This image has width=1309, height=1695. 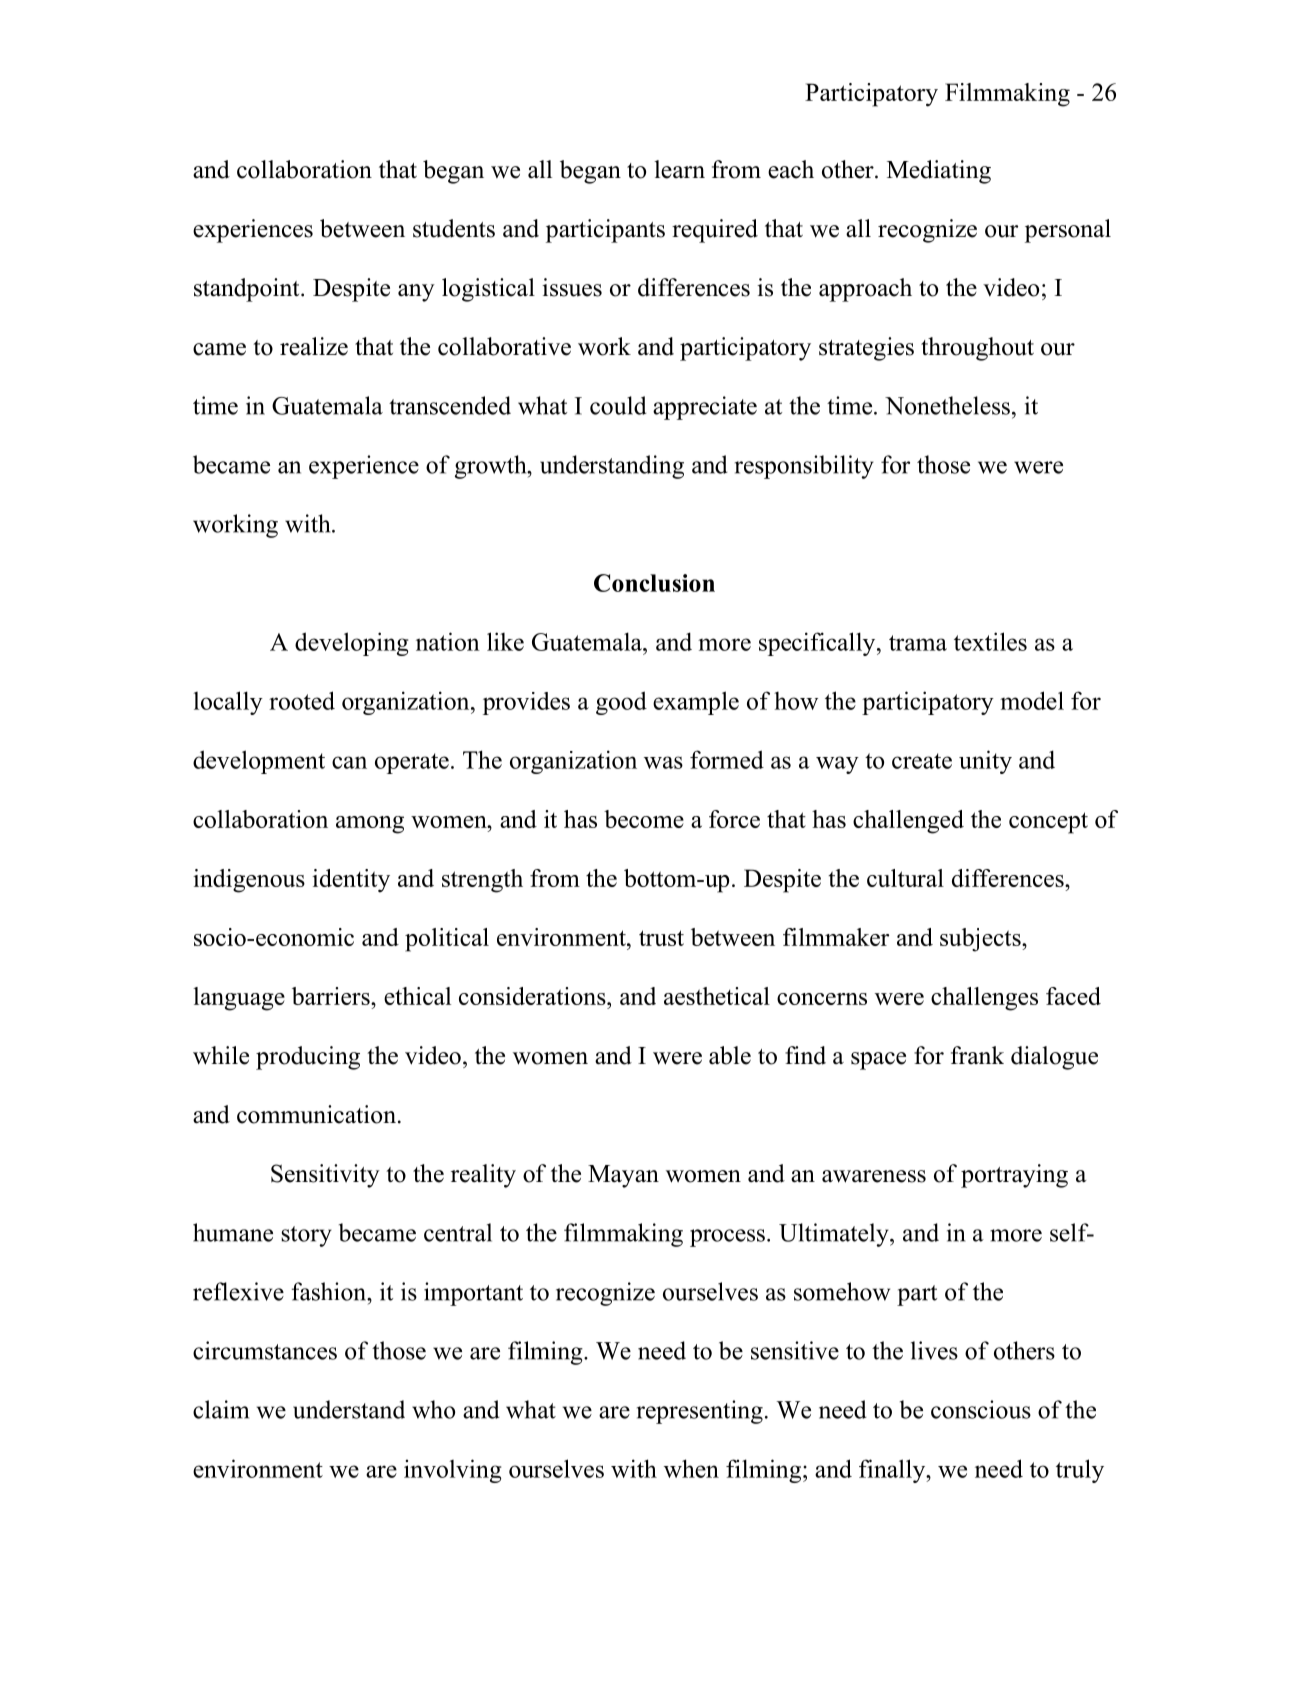 I want to click on able, so click(x=730, y=1055).
